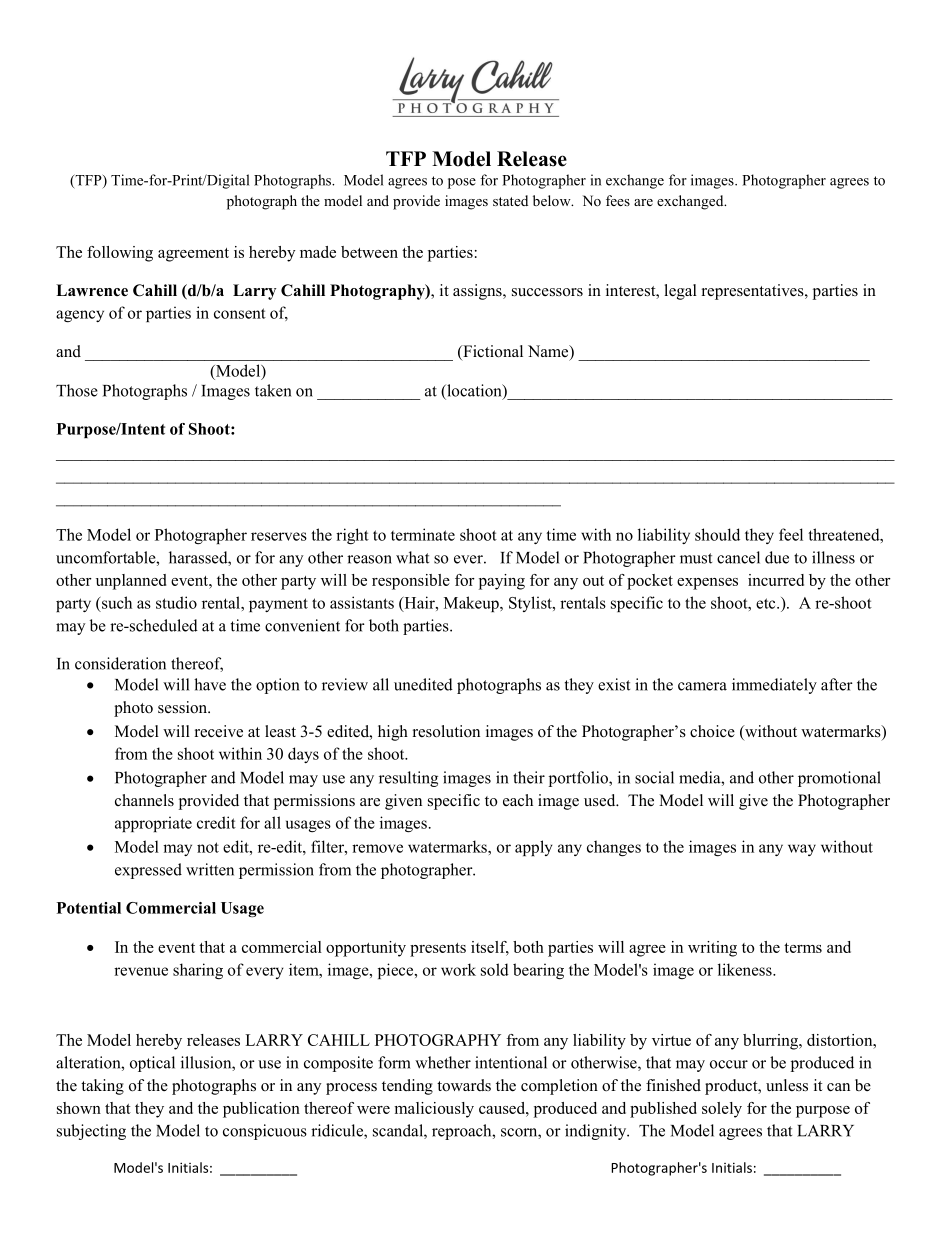  Describe the element at coordinates (702, 686) in the document. I see `camera` at that location.
